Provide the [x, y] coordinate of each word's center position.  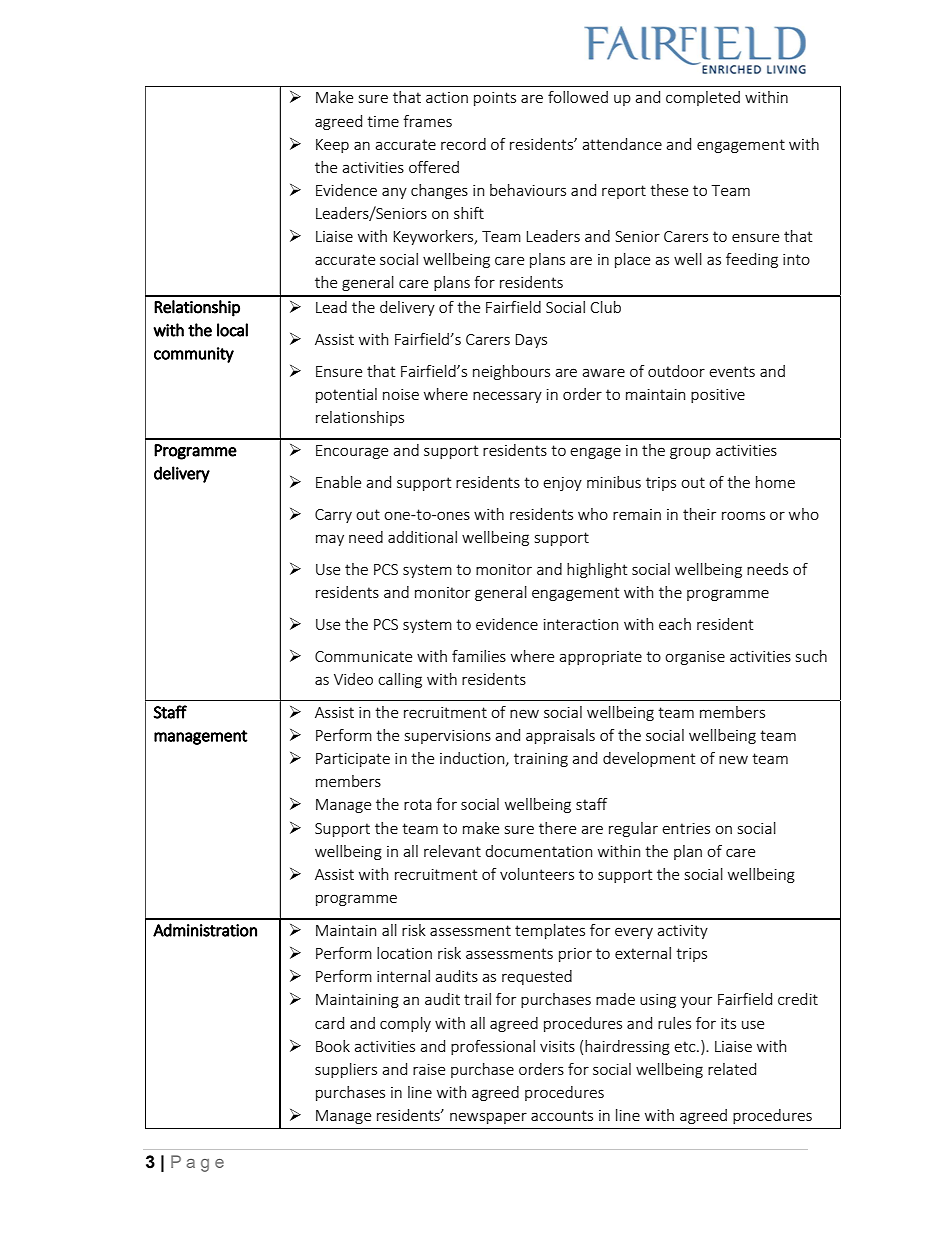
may [330, 540]
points [495, 99]
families [479, 656]
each [675, 624]
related [732, 1069]
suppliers [346, 1070]
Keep [332, 146]
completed [703, 98]
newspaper [488, 1118]
